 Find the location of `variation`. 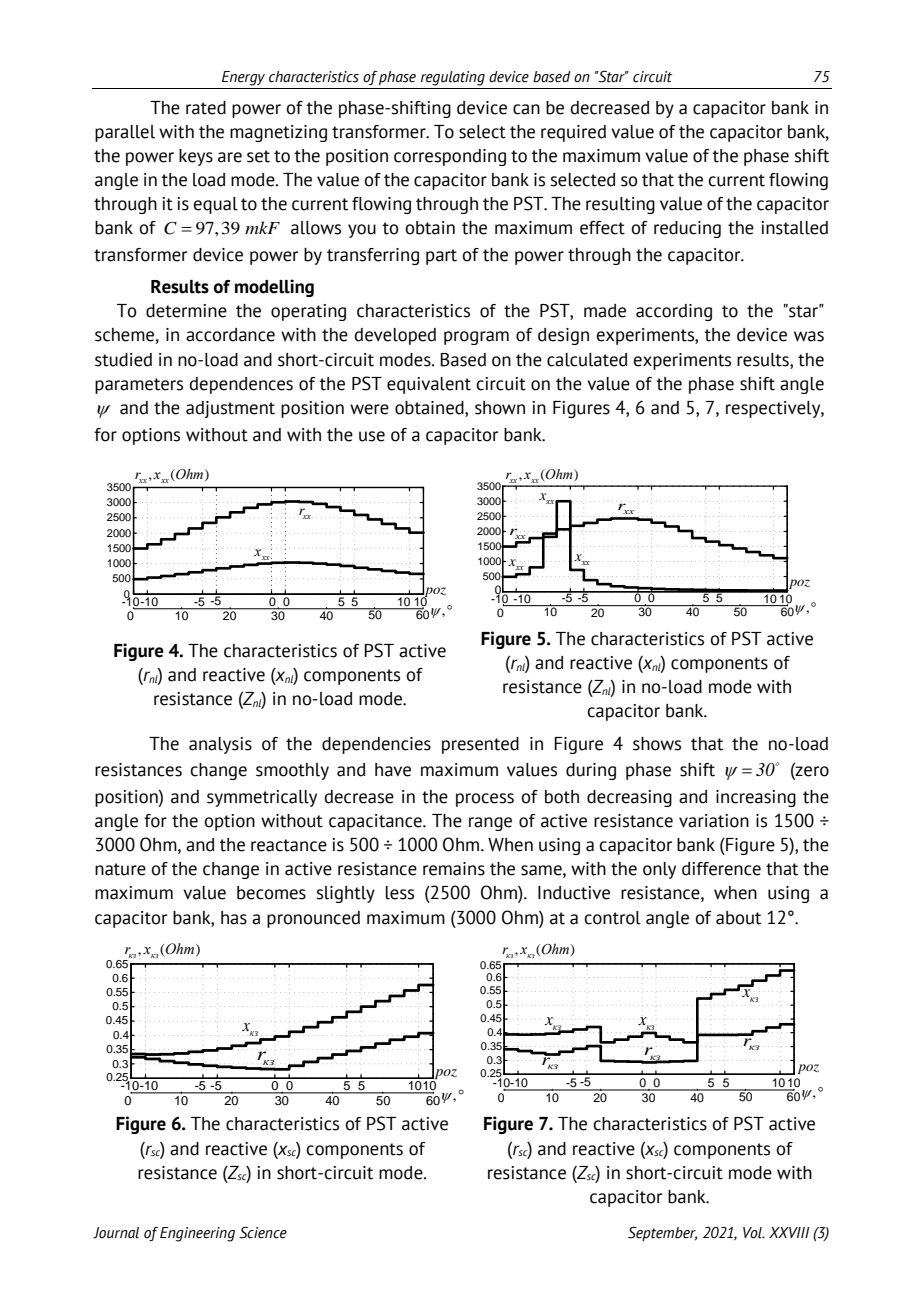

variation is located at coordinates (714, 821).
